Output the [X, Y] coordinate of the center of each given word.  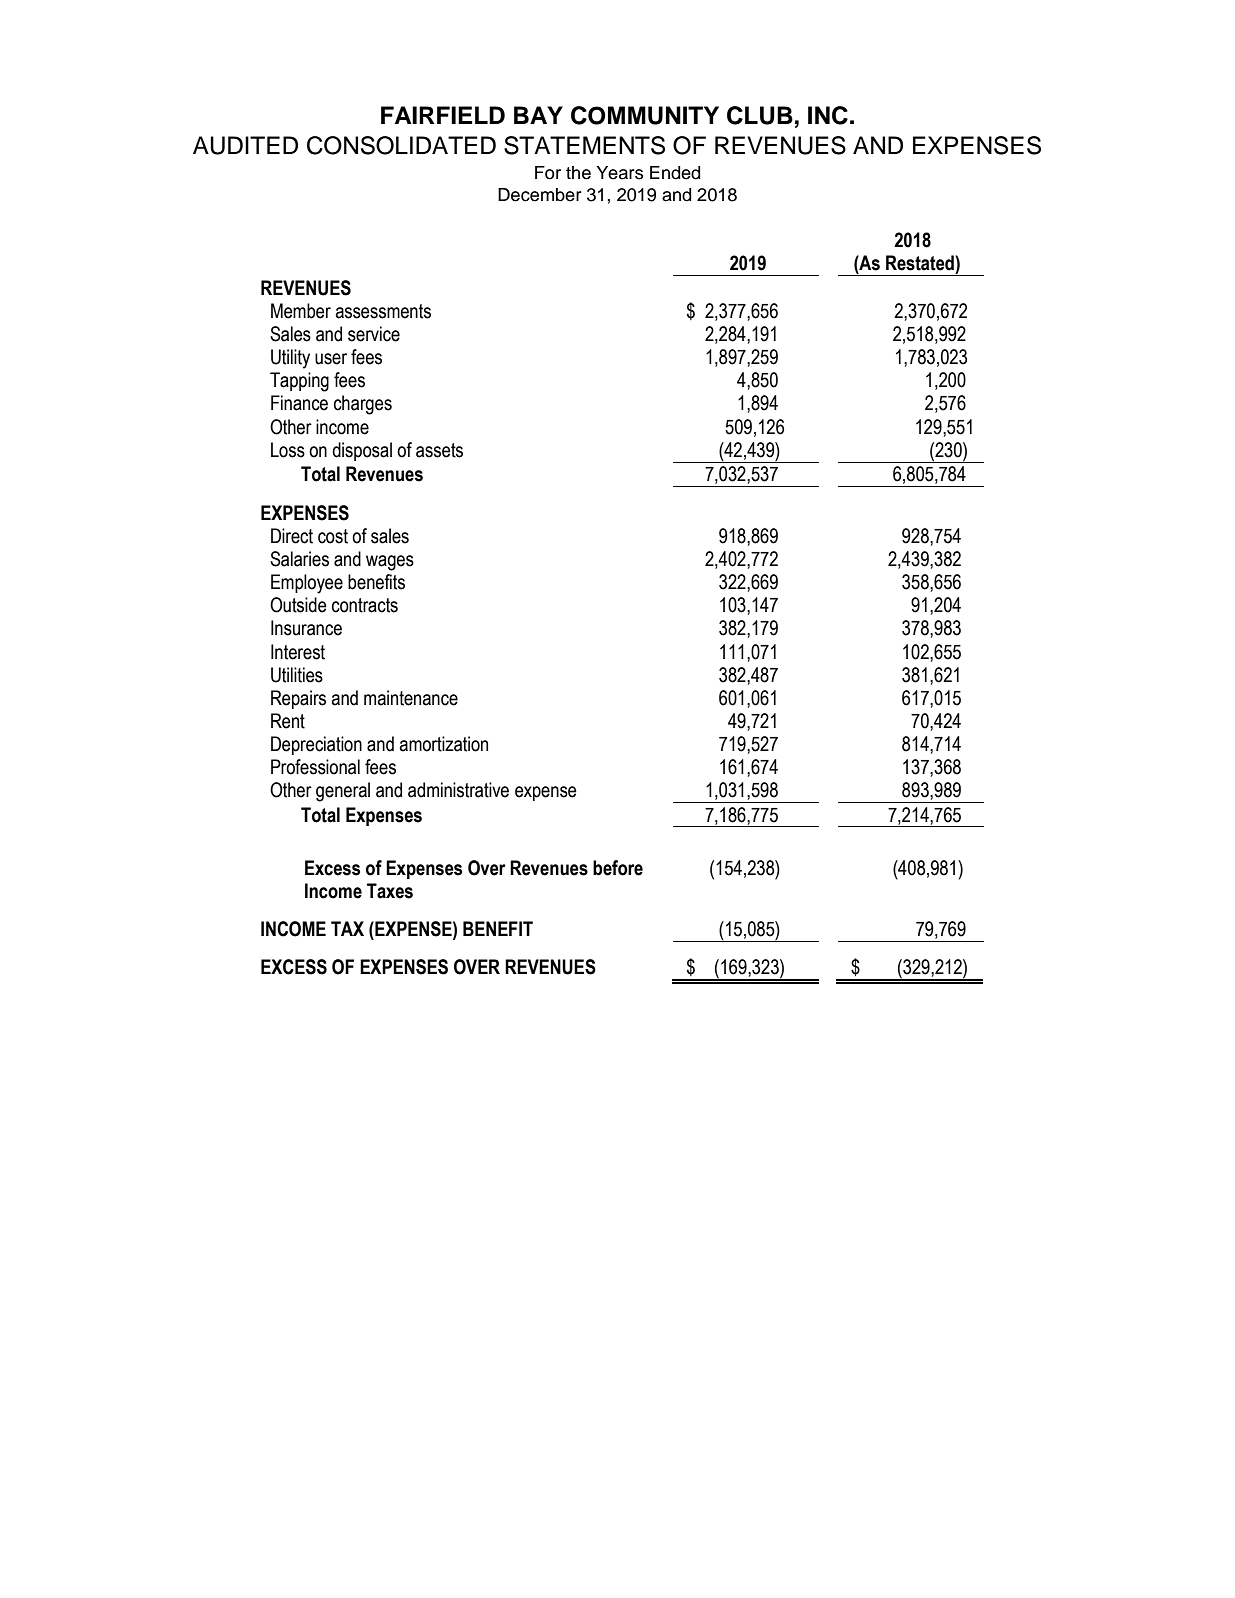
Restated [921, 263]
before [618, 868]
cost [333, 536]
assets [439, 450]
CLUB [760, 115]
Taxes [390, 891]
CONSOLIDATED [401, 145]
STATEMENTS [584, 145]
